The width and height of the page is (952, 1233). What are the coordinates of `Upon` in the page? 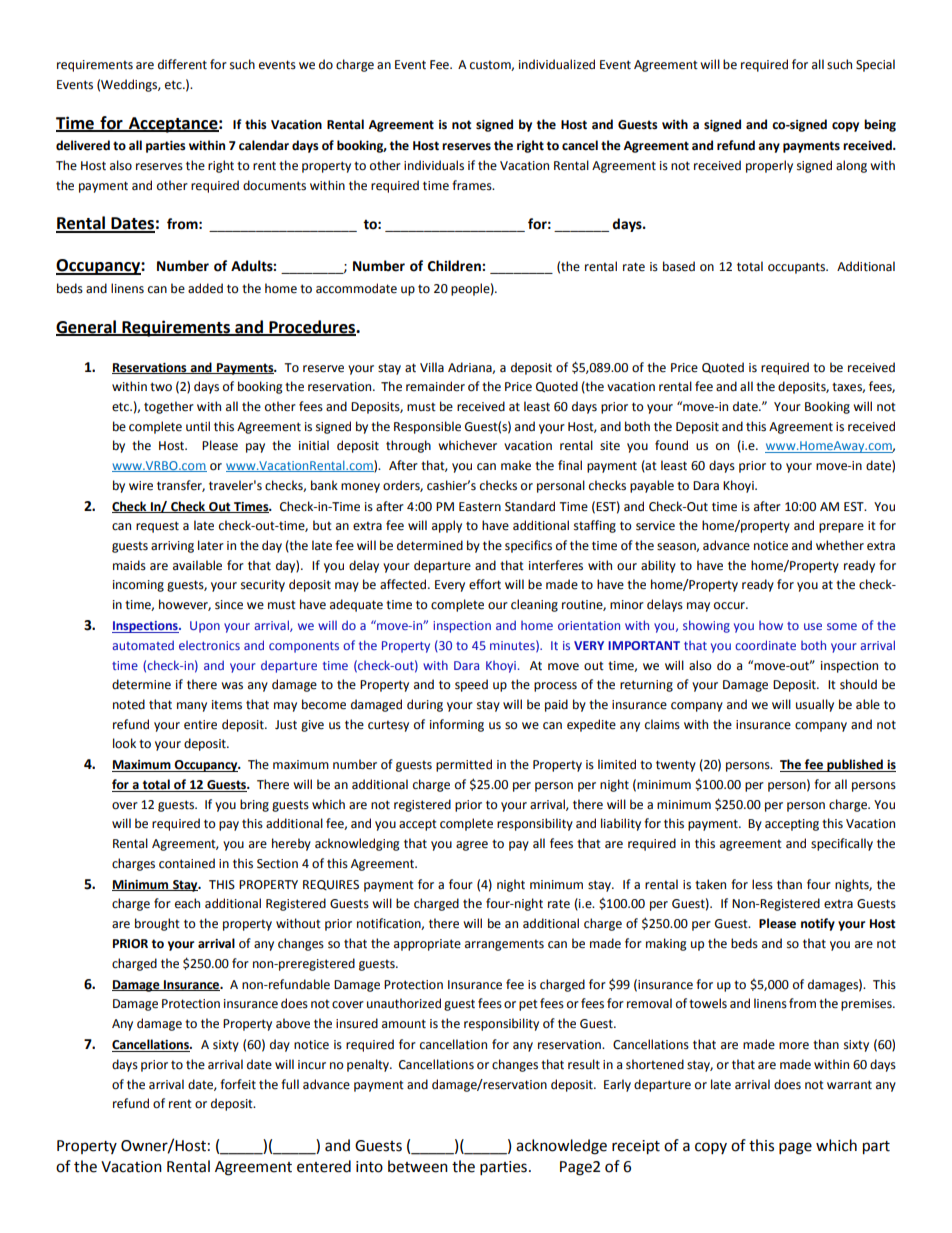 It's located at (205, 627).
